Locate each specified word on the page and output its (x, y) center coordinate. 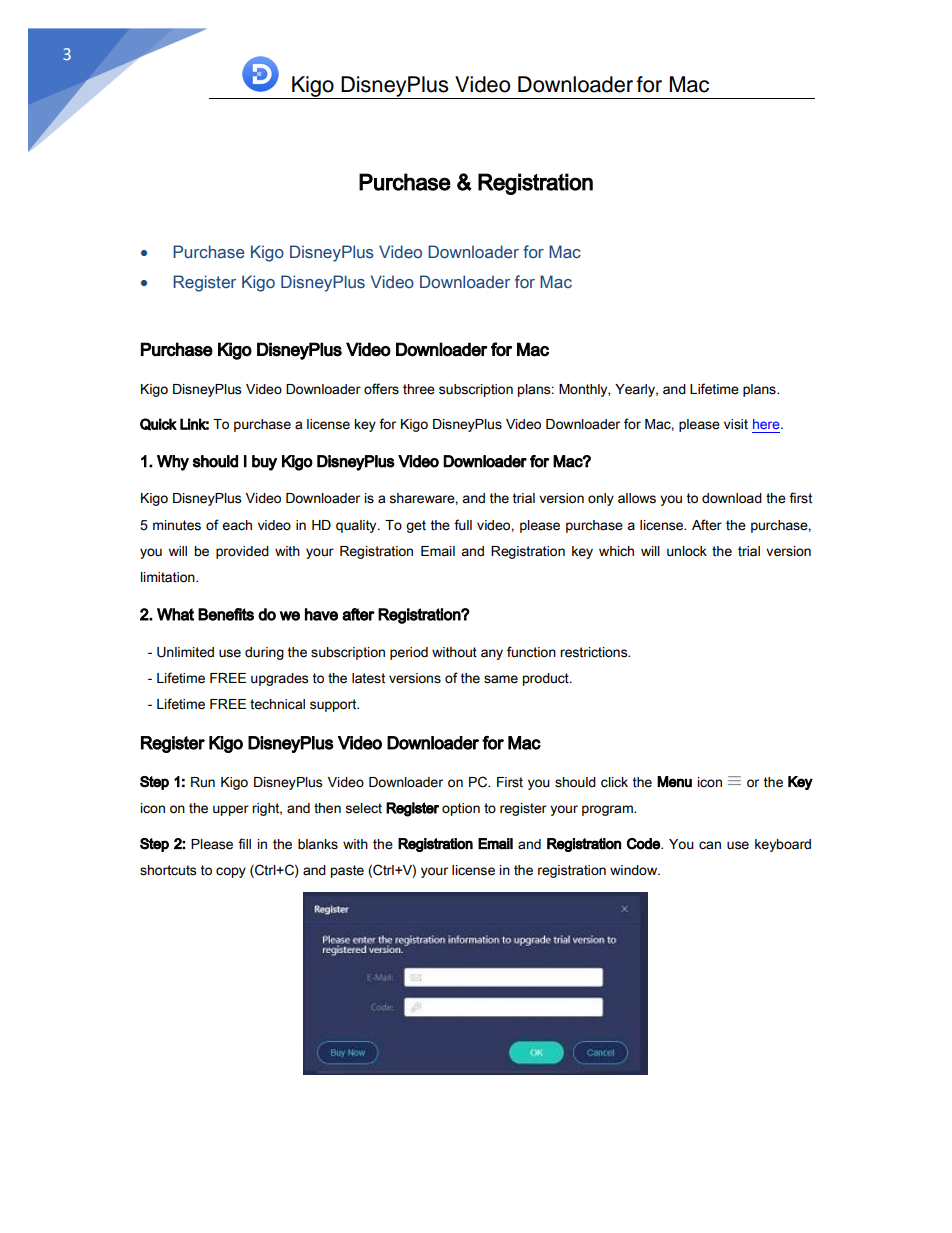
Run (203, 782)
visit (736, 424)
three (419, 389)
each (237, 525)
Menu (674, 782)
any (492, 654)
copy (231, 872)
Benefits (226, 614)
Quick (158, 424)
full (463, 525)
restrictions (595, 652)
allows (637, 498)
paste (347, 871)
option (461, 809)
